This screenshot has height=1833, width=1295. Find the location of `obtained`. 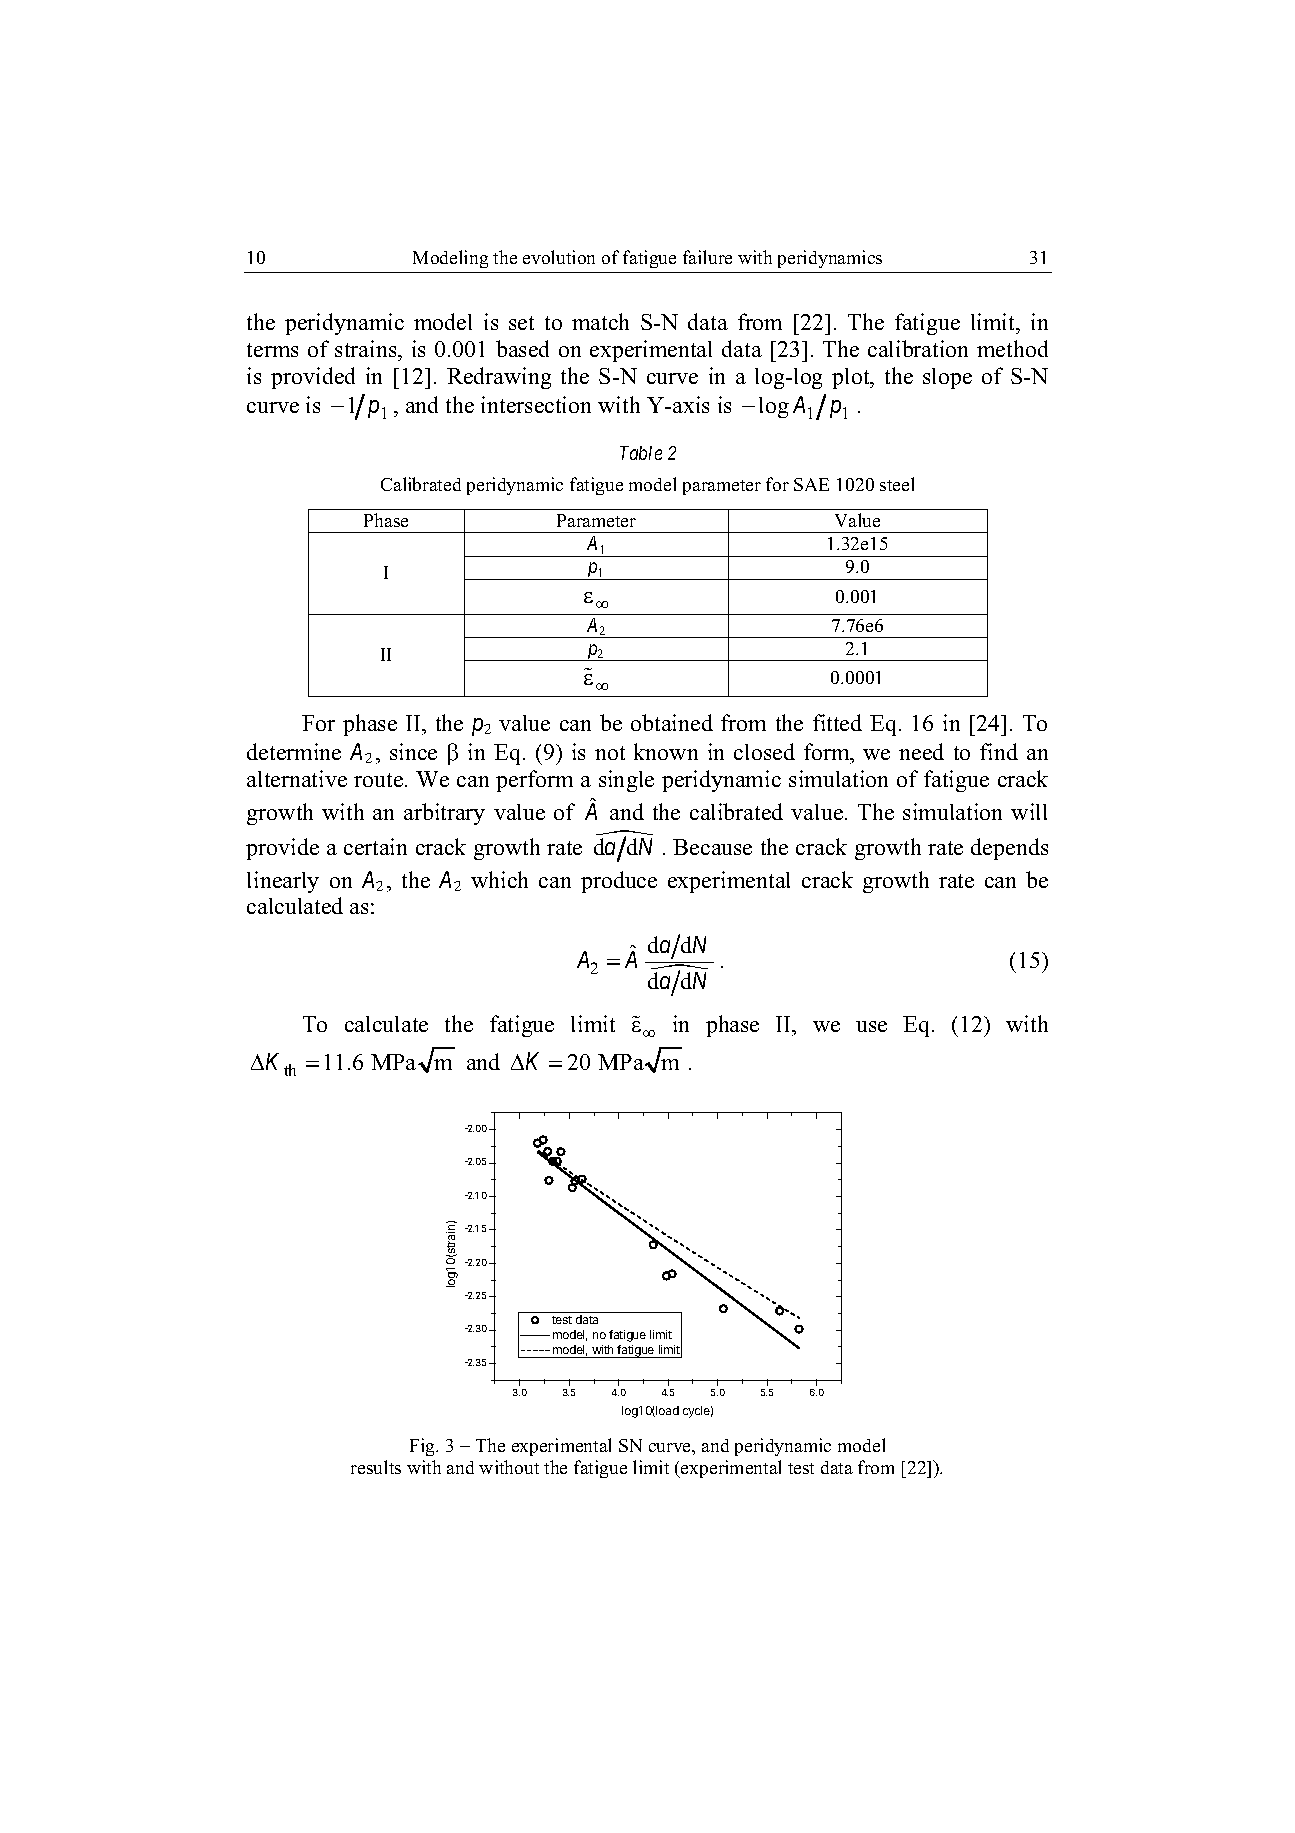

obtained is located at coordinates (672, 722).
